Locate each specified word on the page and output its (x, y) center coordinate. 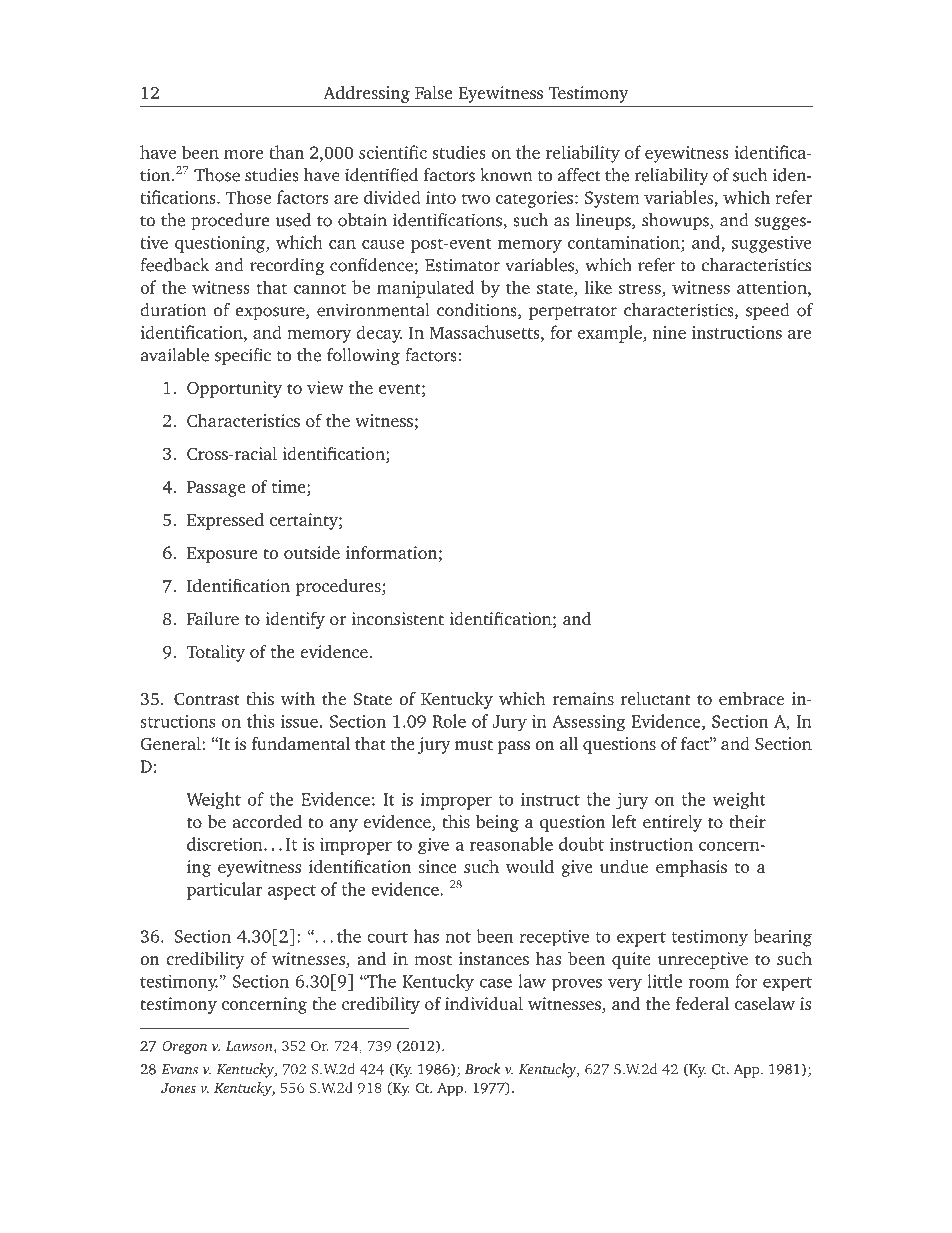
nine (669, 332)
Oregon (184, 1048)
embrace (751, 698)
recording (287, 266)
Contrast (207, 699)
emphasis (691, 868)
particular (224, 891)
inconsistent (397, 618)
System (612, 199)
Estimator (462, 265)
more (243, 154)
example (610, 334)
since (437, 866)
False (434, 92)
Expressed (225, 521)
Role (449, 721)
